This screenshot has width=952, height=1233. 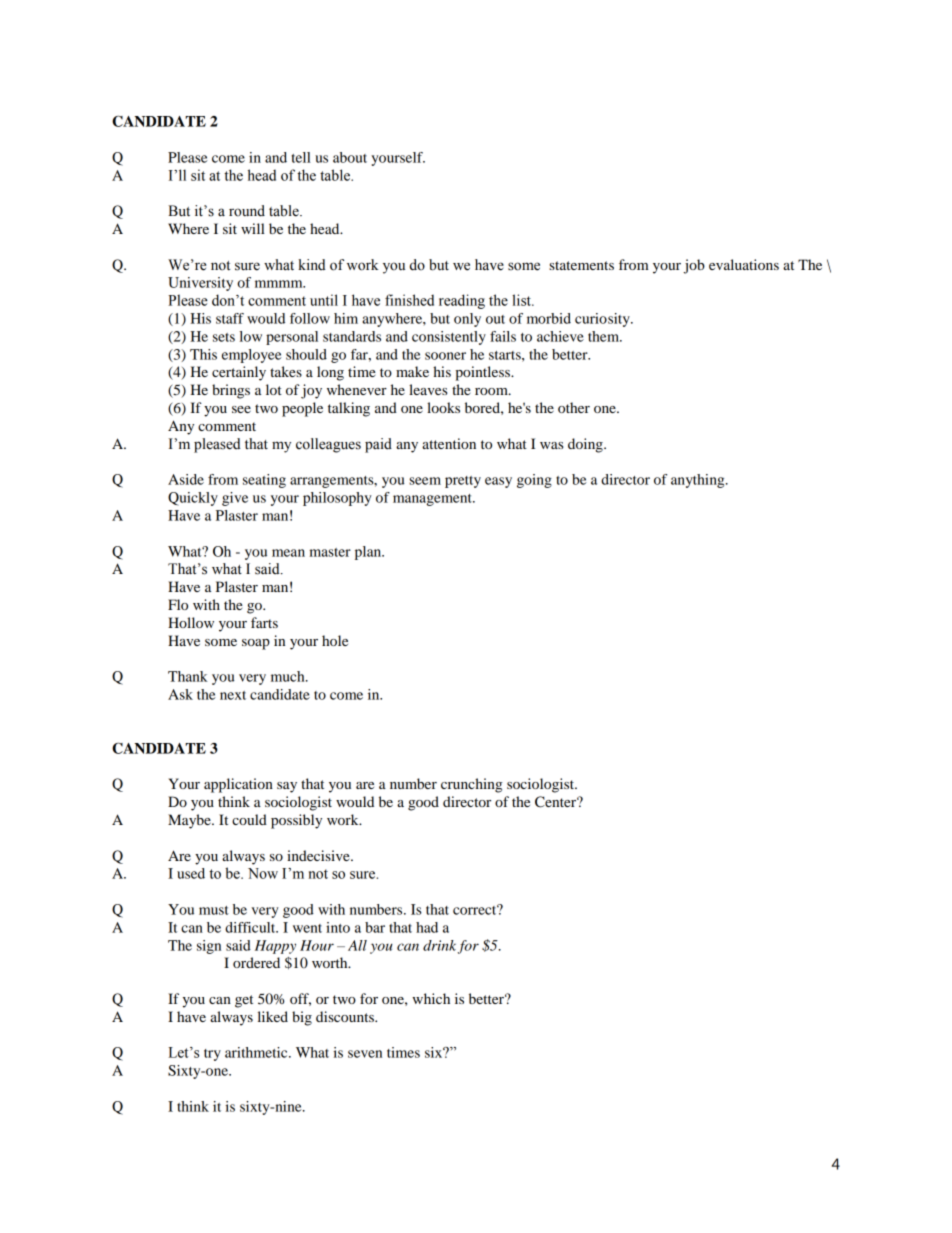 I want to click on anything, so click(x=699, y=481).
